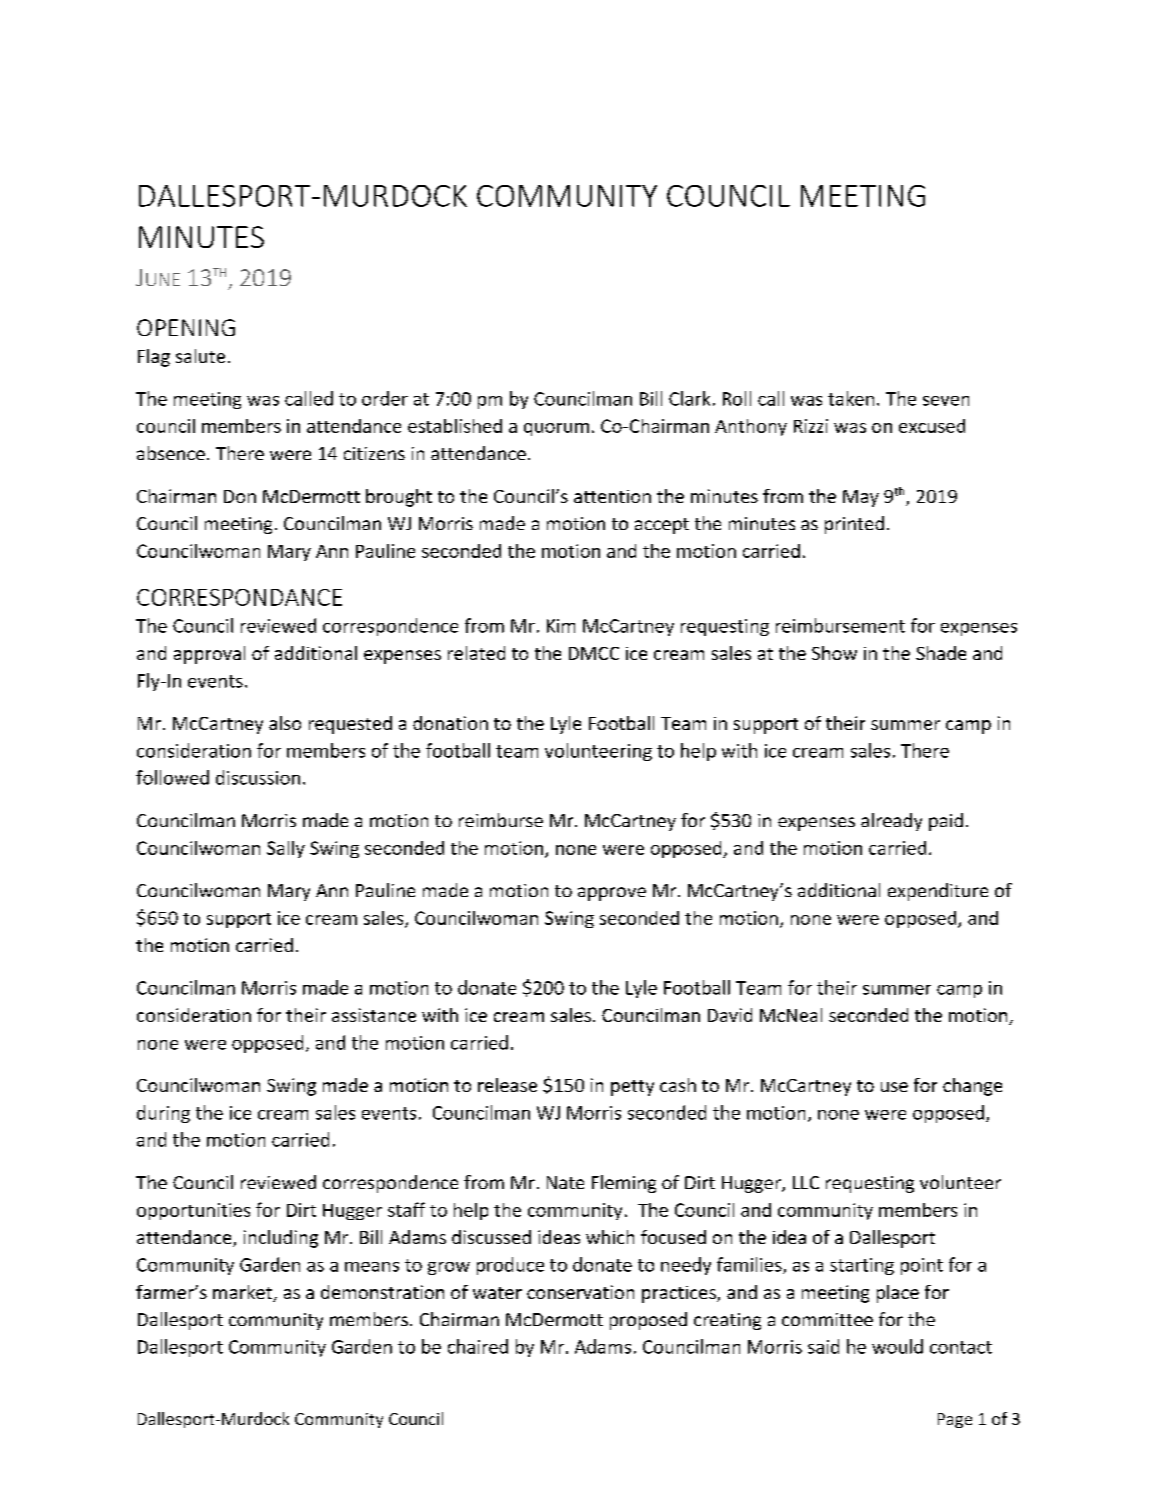 The image size is (1157, 1498). I want to click on Show, so click(834, 653).
